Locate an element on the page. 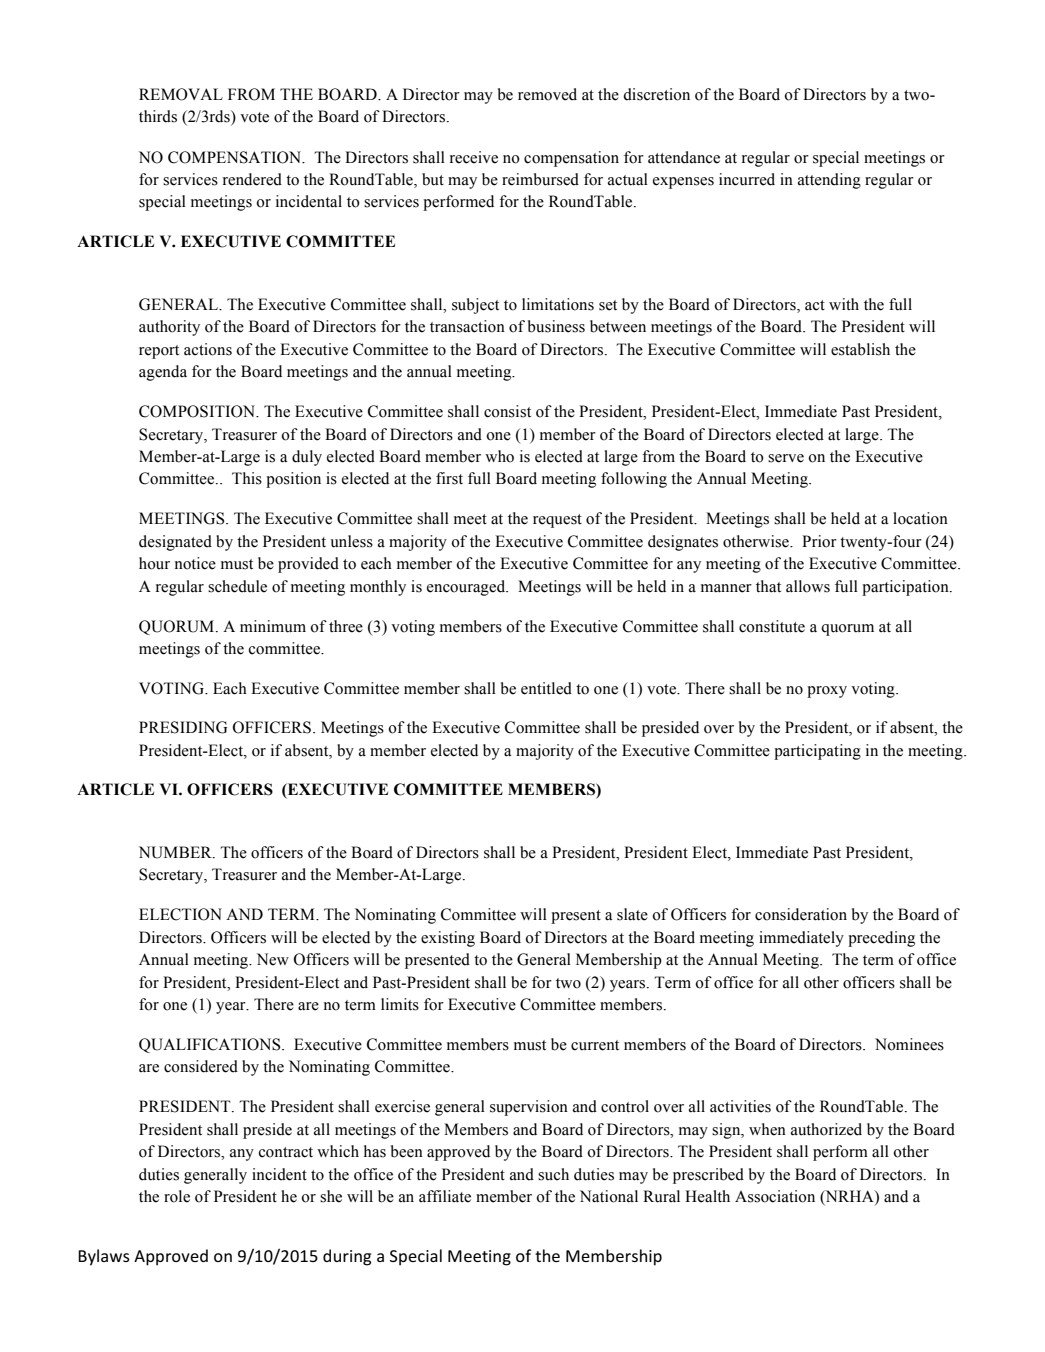 This image has width=1045, height=1352. participating is located at coordinates (817, 752).
